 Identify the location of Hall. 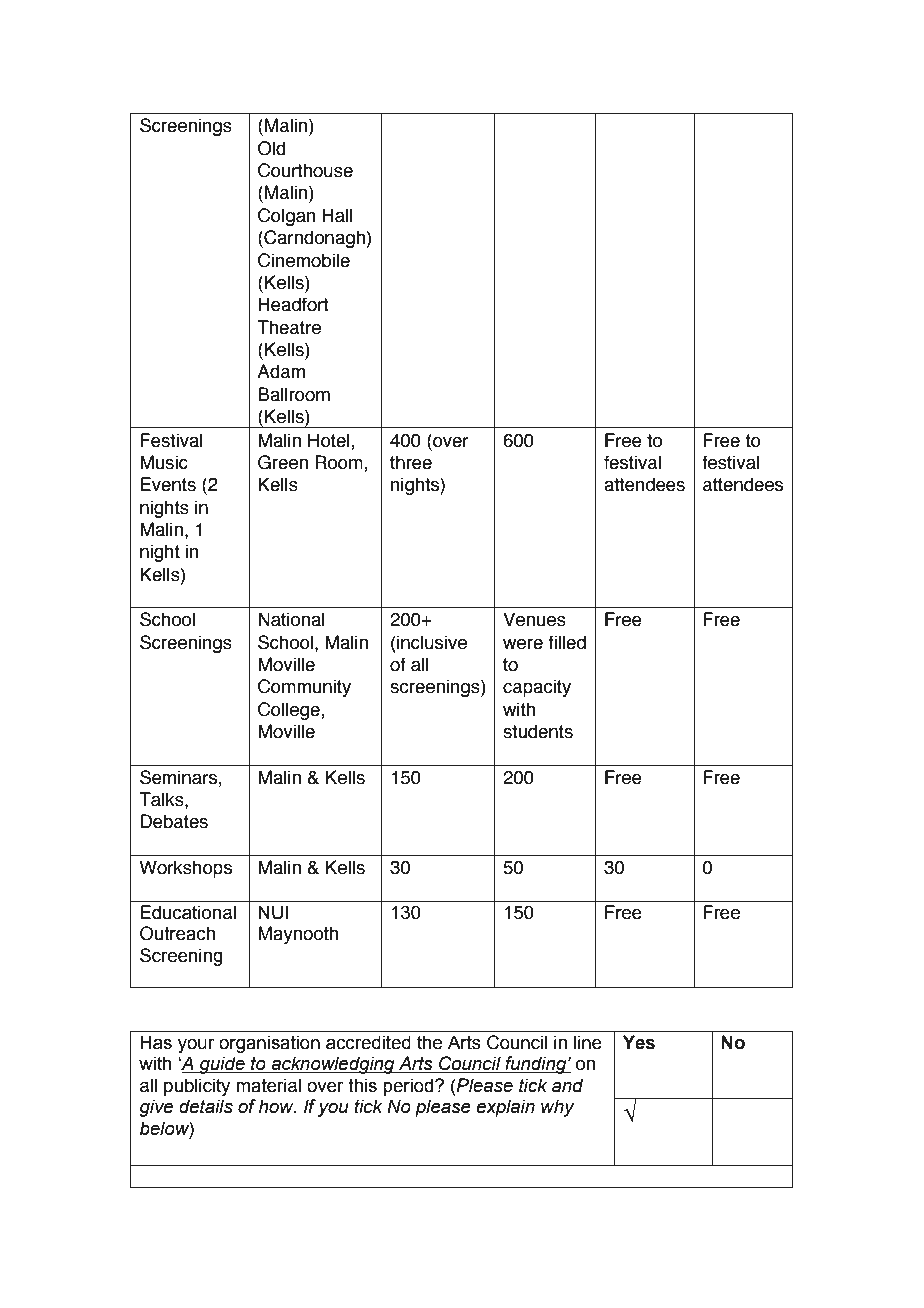
(337, 215).
